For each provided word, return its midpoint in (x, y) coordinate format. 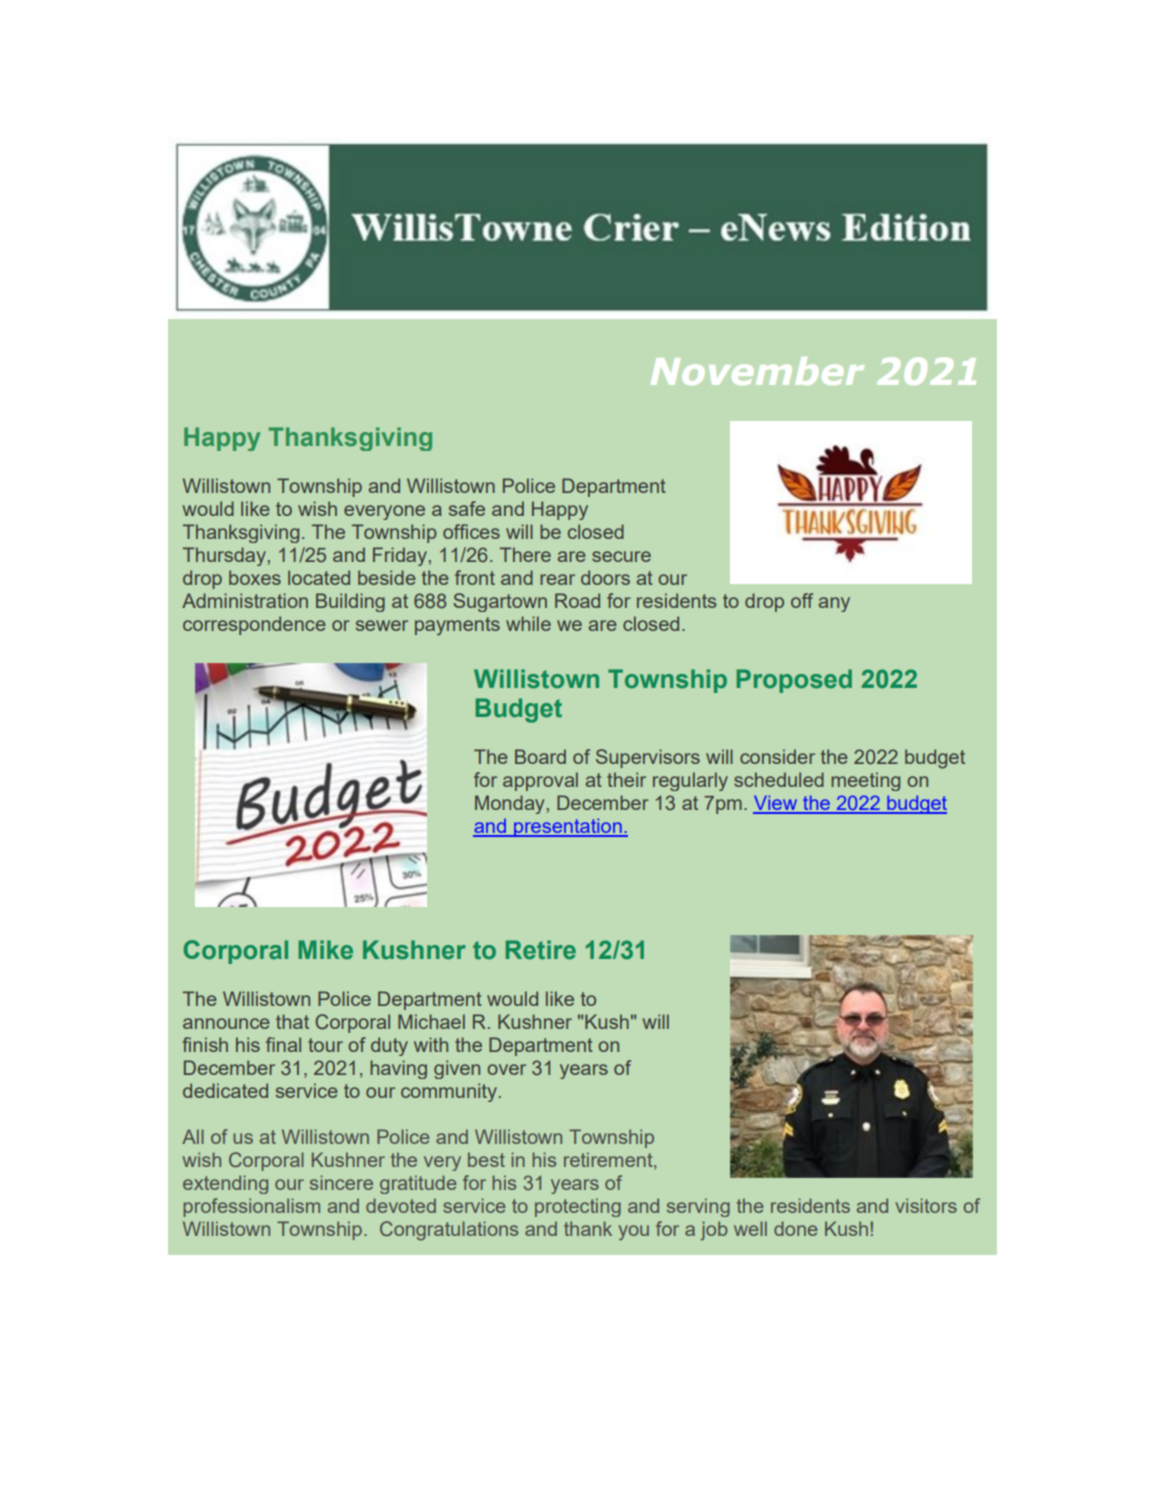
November (757, 371)
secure (621, 556)
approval (540, 781)
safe (467, 508)
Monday (509, 804)
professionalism (252, 1207)
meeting (865, 781)
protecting (578, 1207)
